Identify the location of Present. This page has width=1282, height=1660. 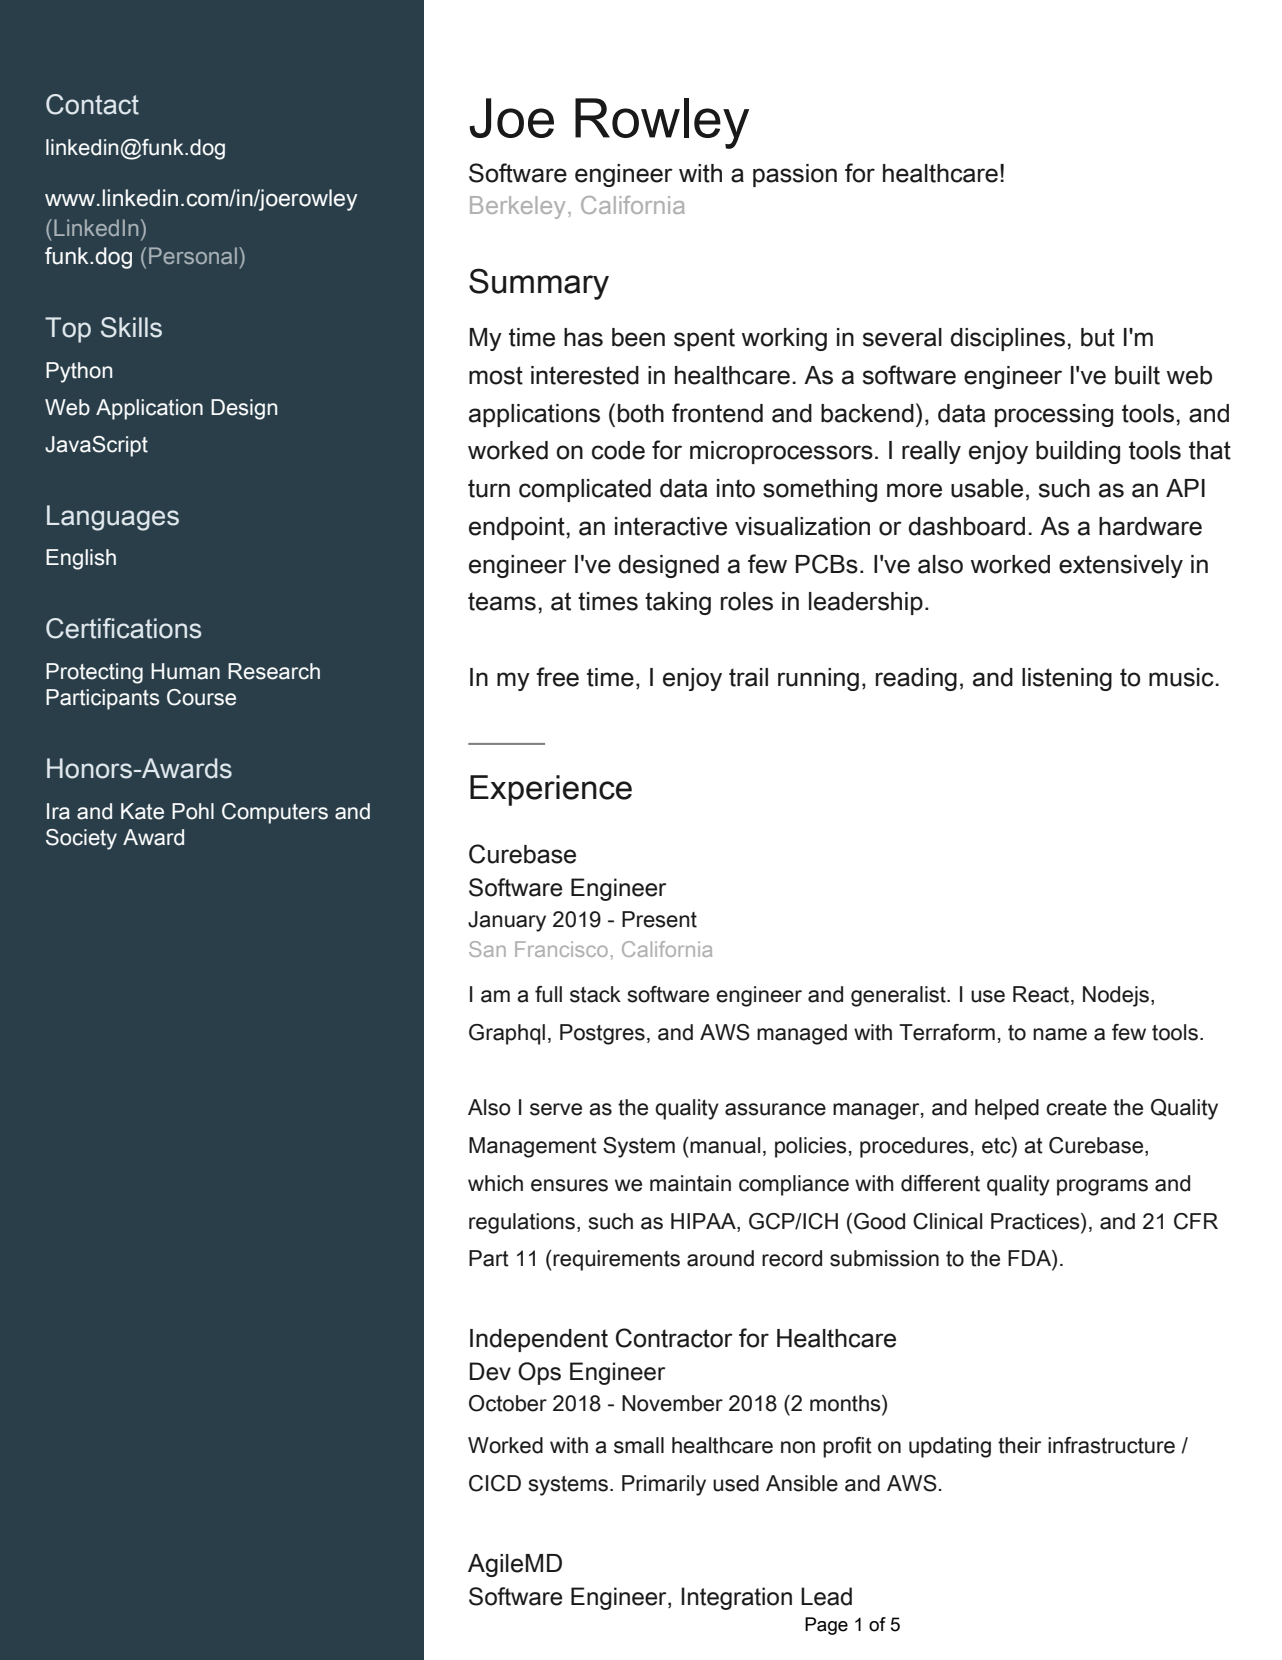
(659, 919).
